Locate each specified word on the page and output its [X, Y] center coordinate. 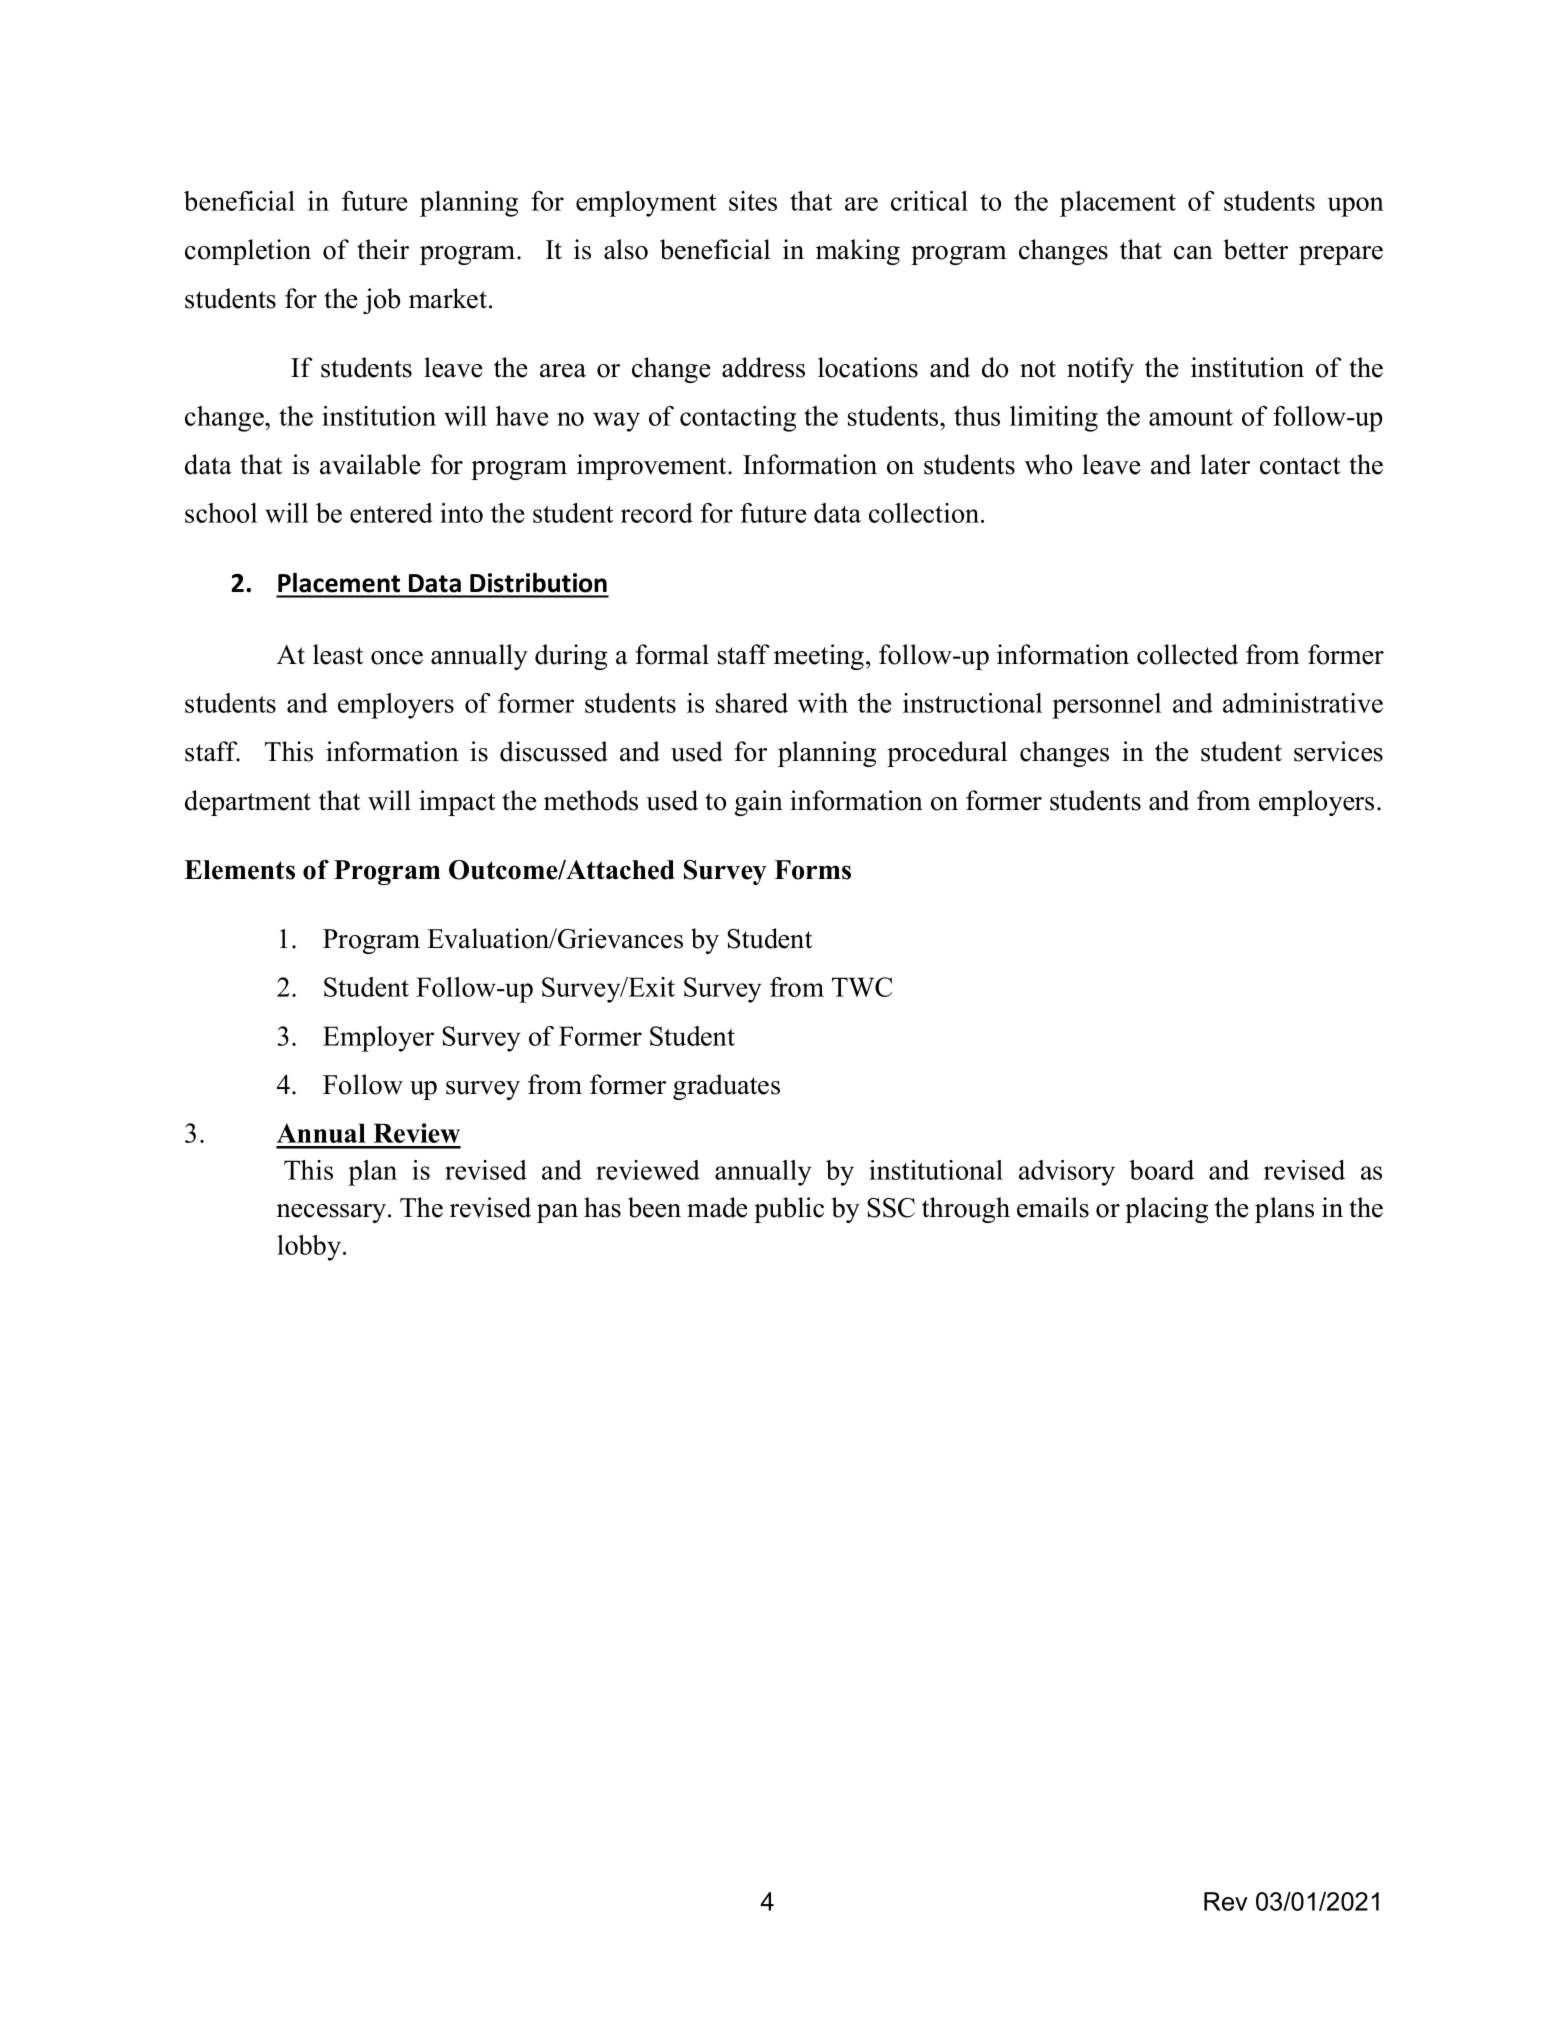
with [823, 703]
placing [1166, 1210]
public [789, 1210]
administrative [1303, 703]
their [383, 249]
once [397, 658]
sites [753, 201]
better [1256, 249]
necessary [333, 1213]
